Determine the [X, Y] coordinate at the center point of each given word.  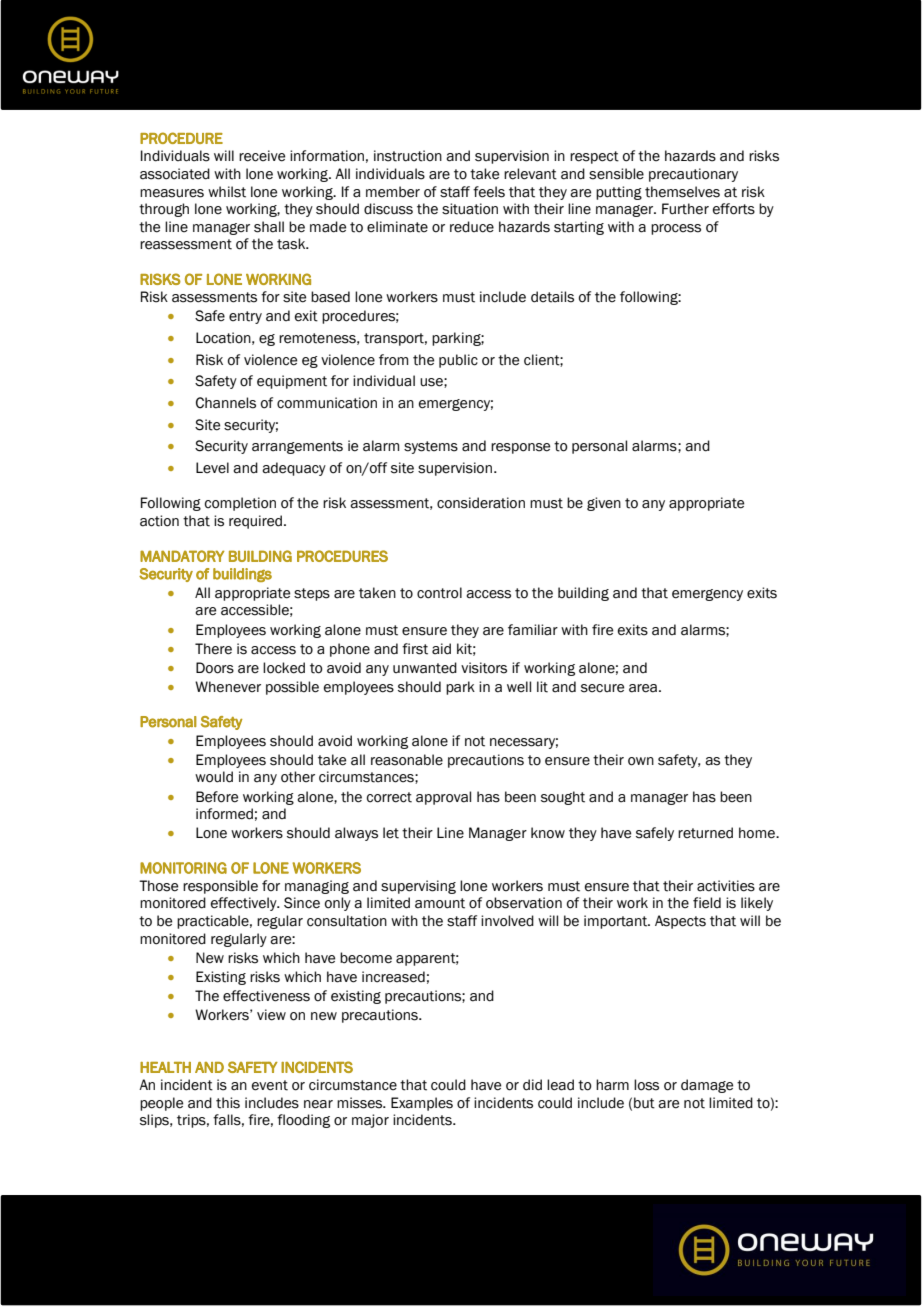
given [604, 504]
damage [707, 1086]
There [213, 649]
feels [489, 192]
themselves [682, 192]
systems [431, 447]
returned [705, 833]
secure [602, 688]
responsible [220, 887]
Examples [422, 1104]
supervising [418, 887]
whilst [227, 192]
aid [441, 649]
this [228, 1103]
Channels [226, 403]
